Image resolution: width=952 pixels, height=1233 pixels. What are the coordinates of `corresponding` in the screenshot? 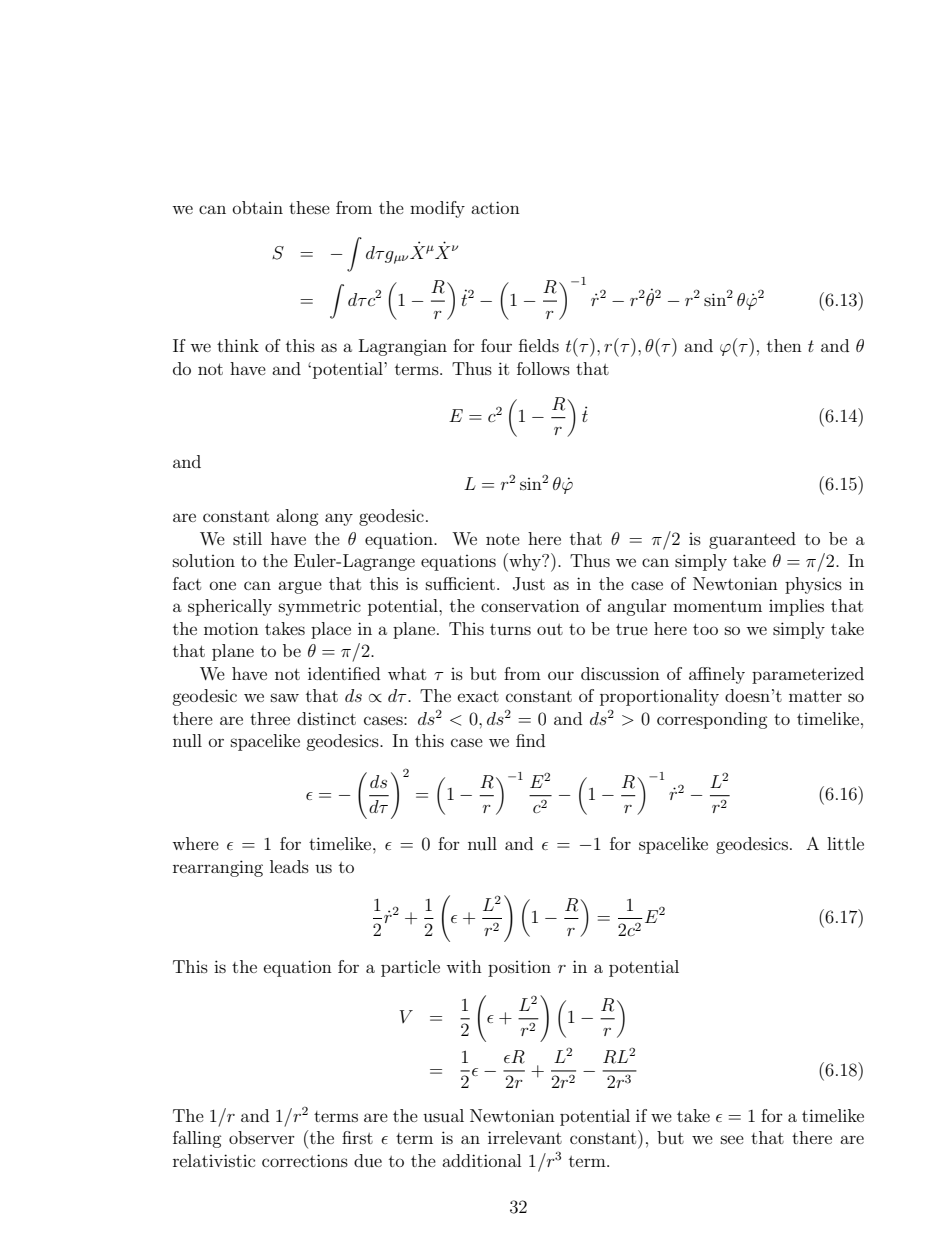 It's located at (712, 720).
